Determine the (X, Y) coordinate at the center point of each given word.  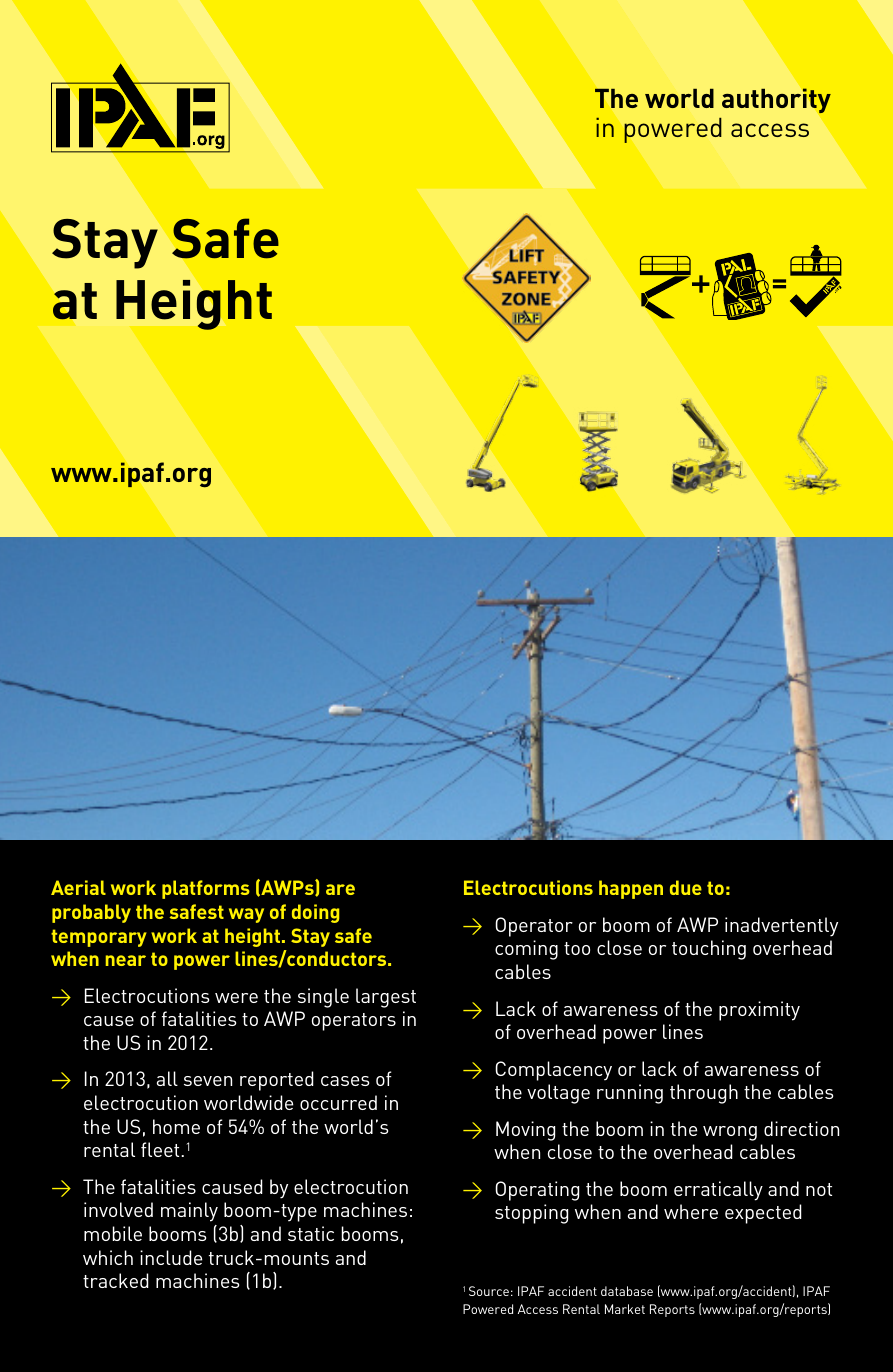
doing (315, 913)
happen (631, 889)
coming (526, 950)
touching (709, 950)
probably (91, 913)
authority (776, 101)
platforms (206, 889)
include (171, 1257)
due (686, 887)
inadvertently (781, 927)
